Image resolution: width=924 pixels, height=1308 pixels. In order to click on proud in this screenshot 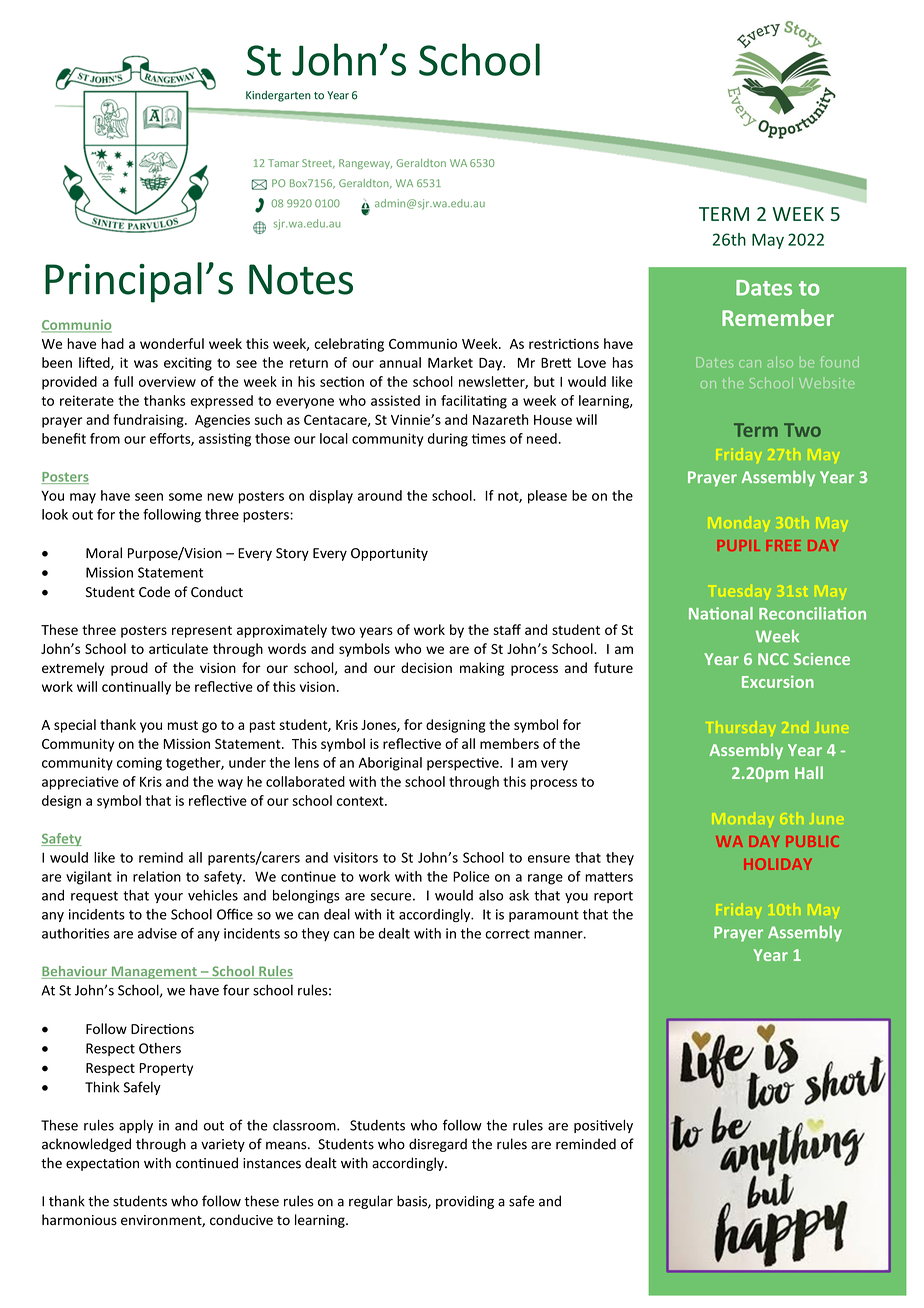, I will do `click(129, 669)`.
